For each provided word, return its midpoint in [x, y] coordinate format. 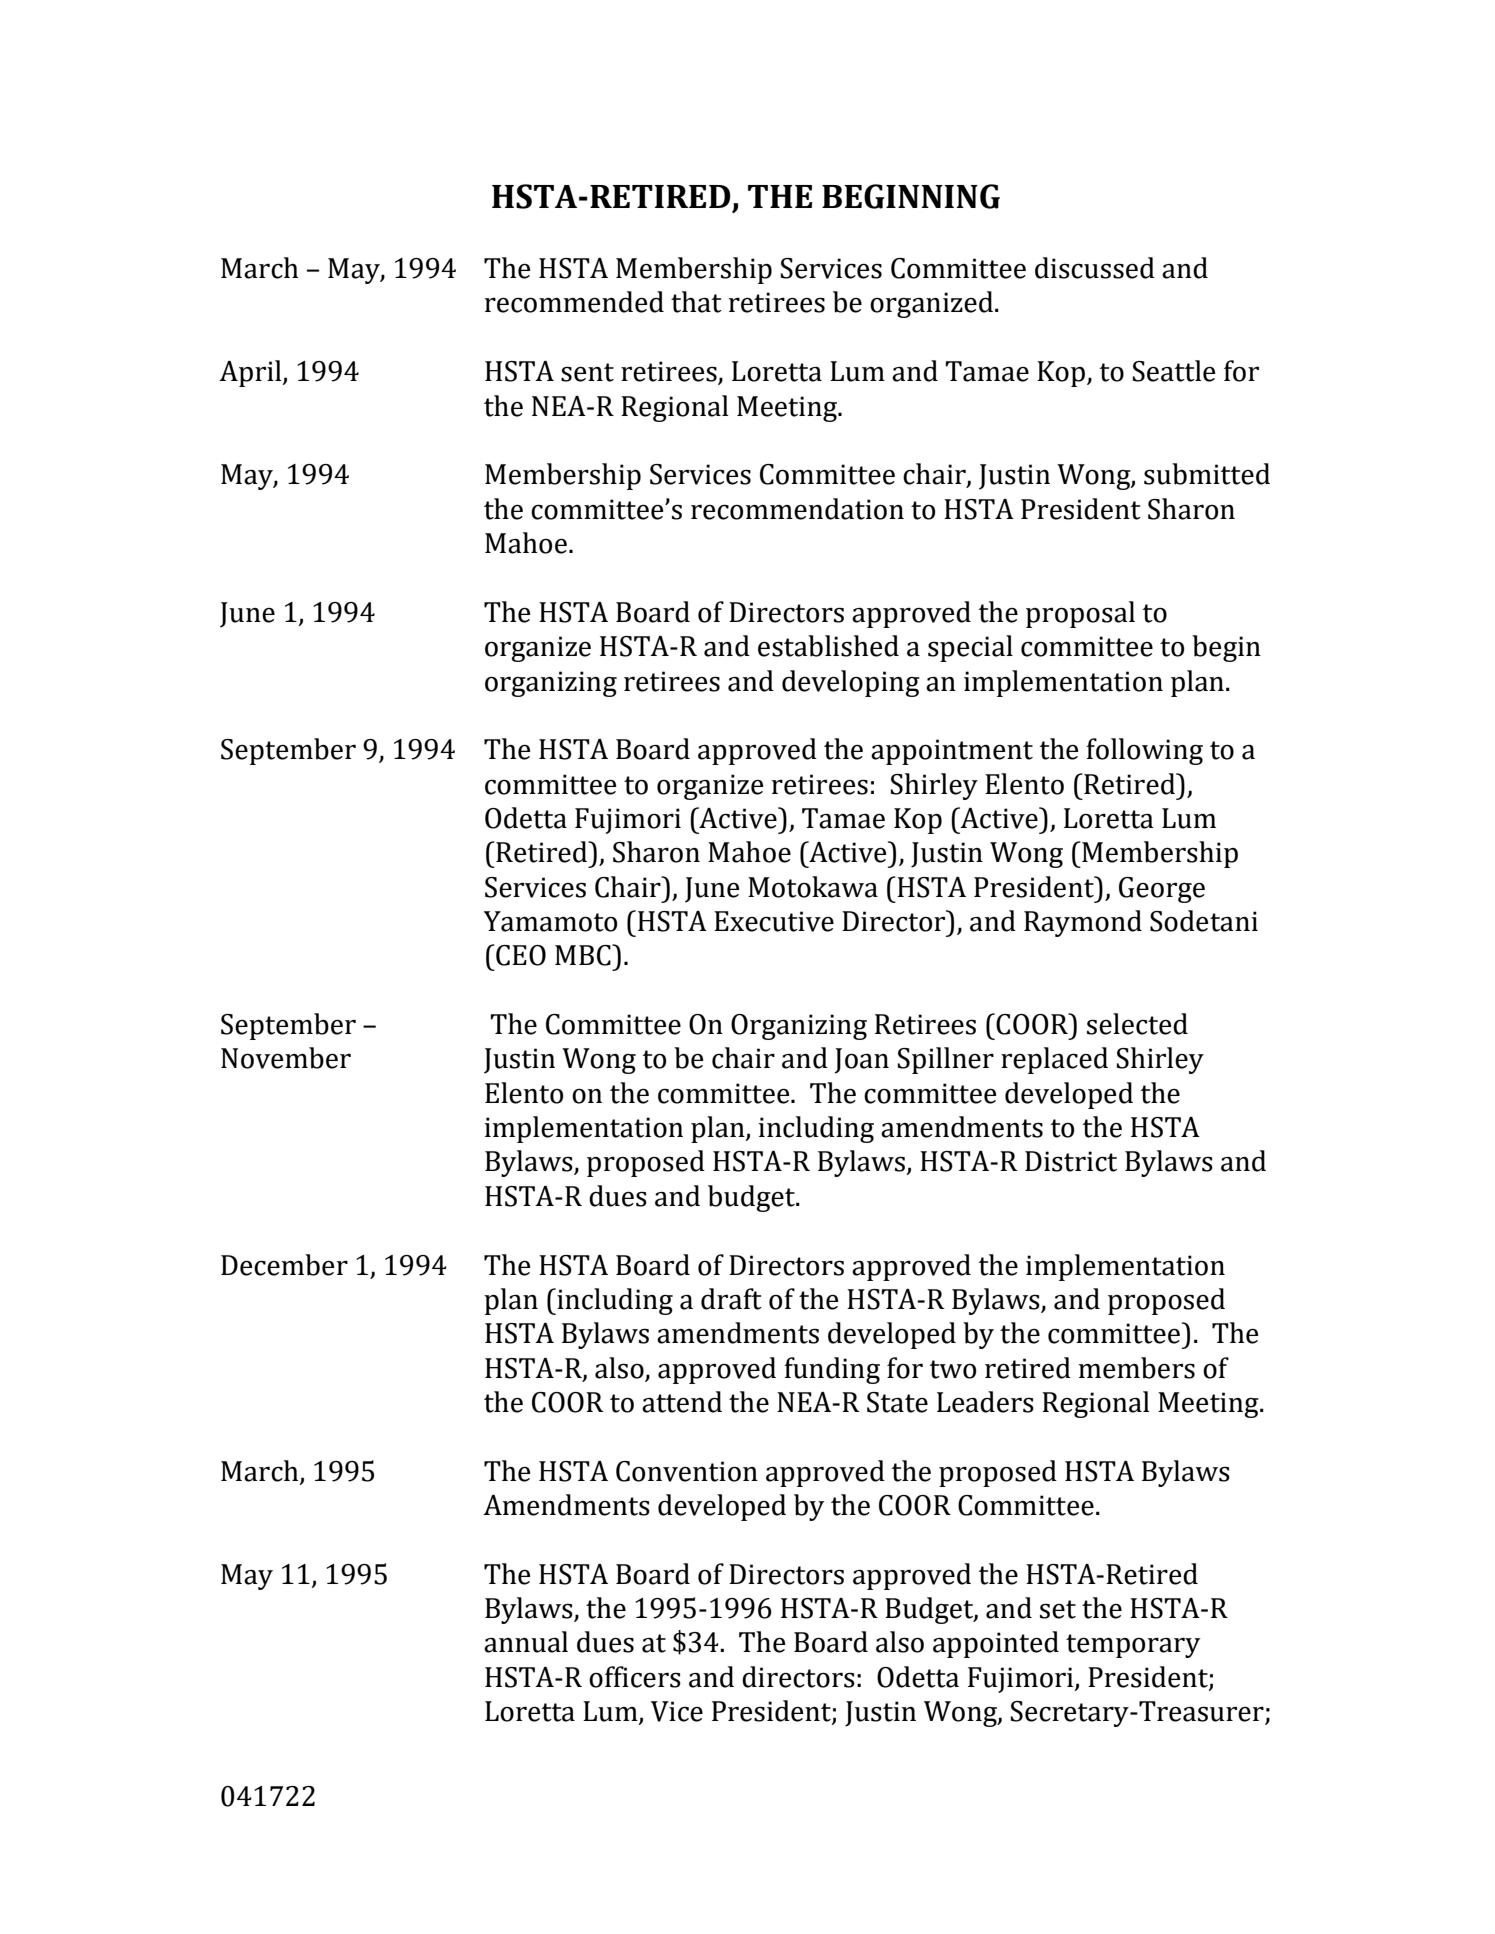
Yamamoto [550, 921]
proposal [1080, 614]
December [284, 1265]
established [828, 646]
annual [526, 1642]
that [696, 302]
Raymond [1083, 923]
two [953, 1369]
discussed [1095, 268]
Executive [774, 921]
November [286, 1058]
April [251, 373]
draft [731, 1299]
